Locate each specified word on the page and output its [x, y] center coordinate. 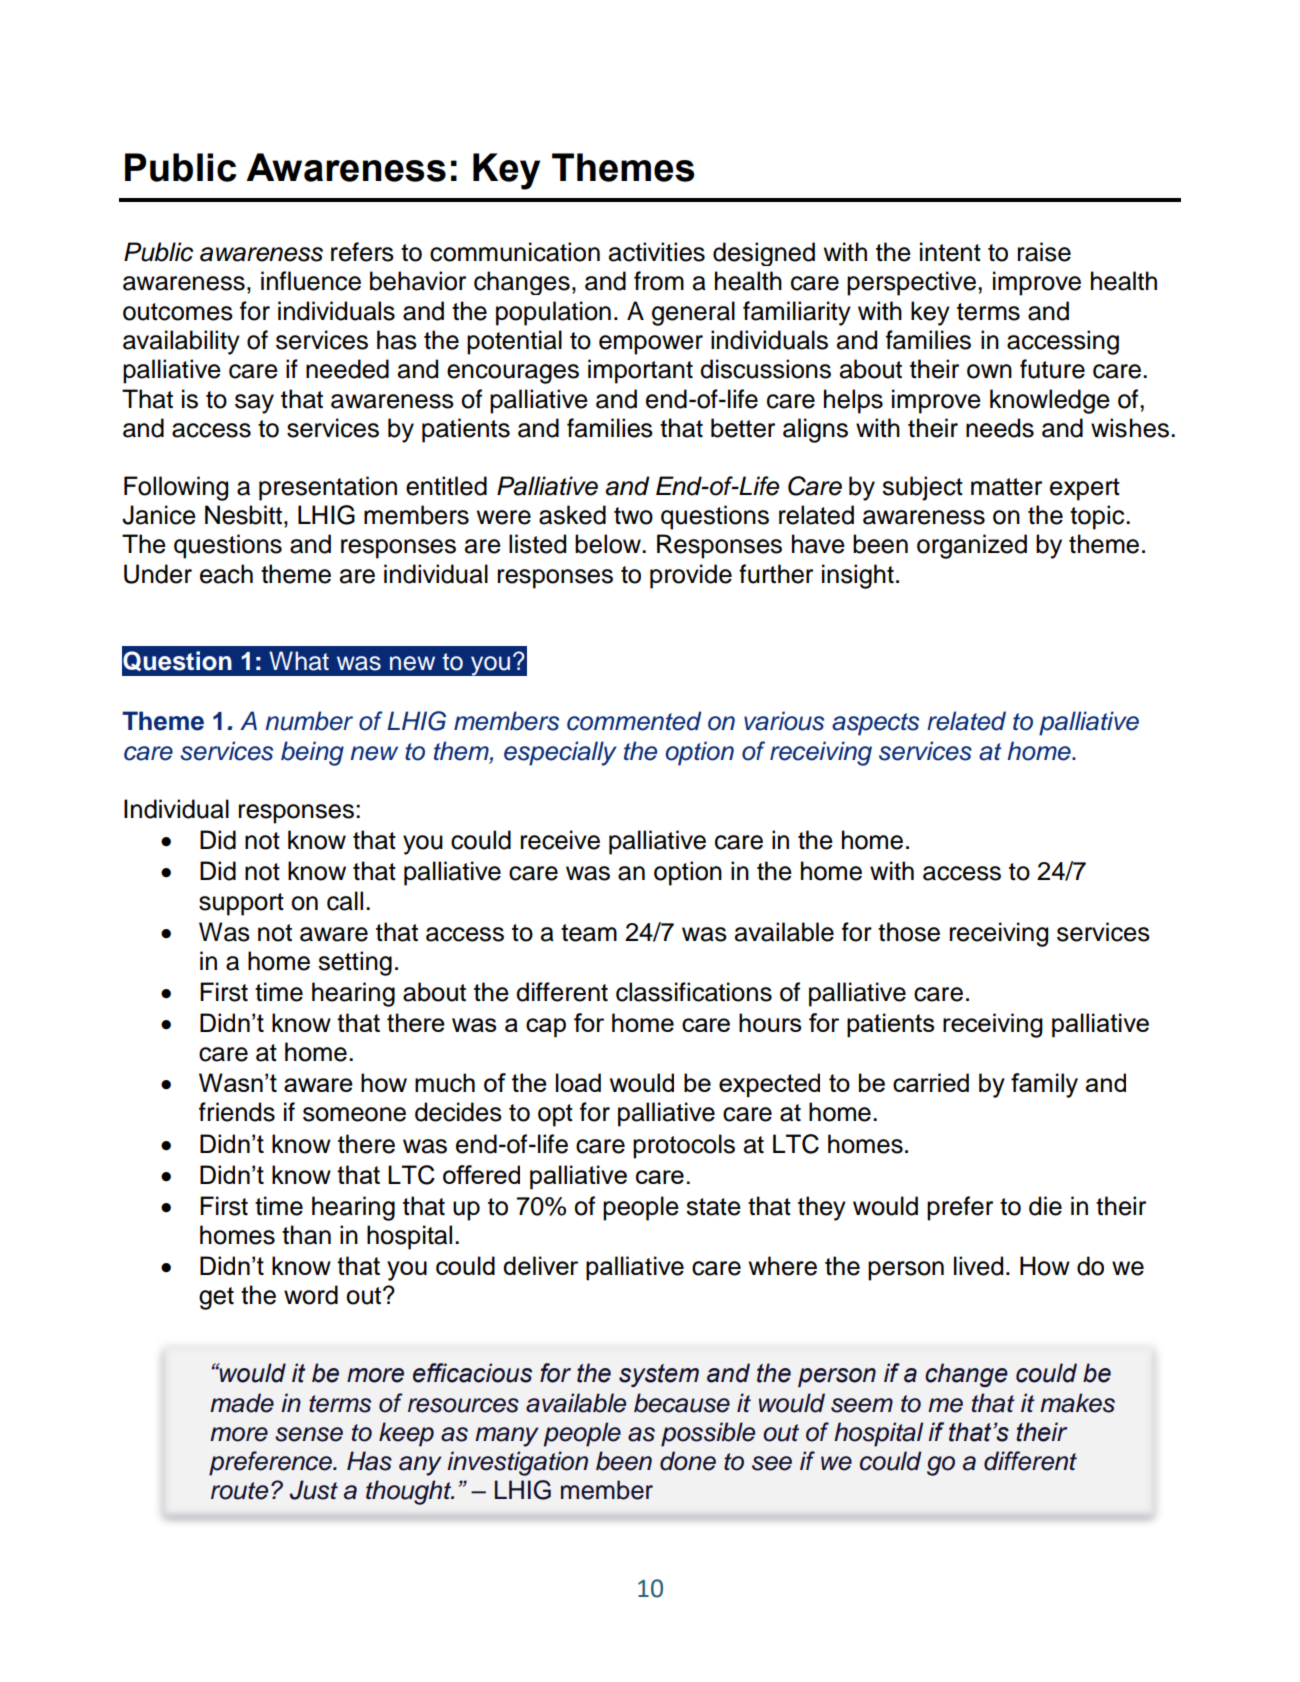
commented [634, 721]
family [1044, 1085]
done [688, 1461]
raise [1044, 252]
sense [309, 1434]
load [578, 1082]
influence [311, 281]
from [659, 281]
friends [237, 1112]
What [299, 661]
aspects [875, 724]
